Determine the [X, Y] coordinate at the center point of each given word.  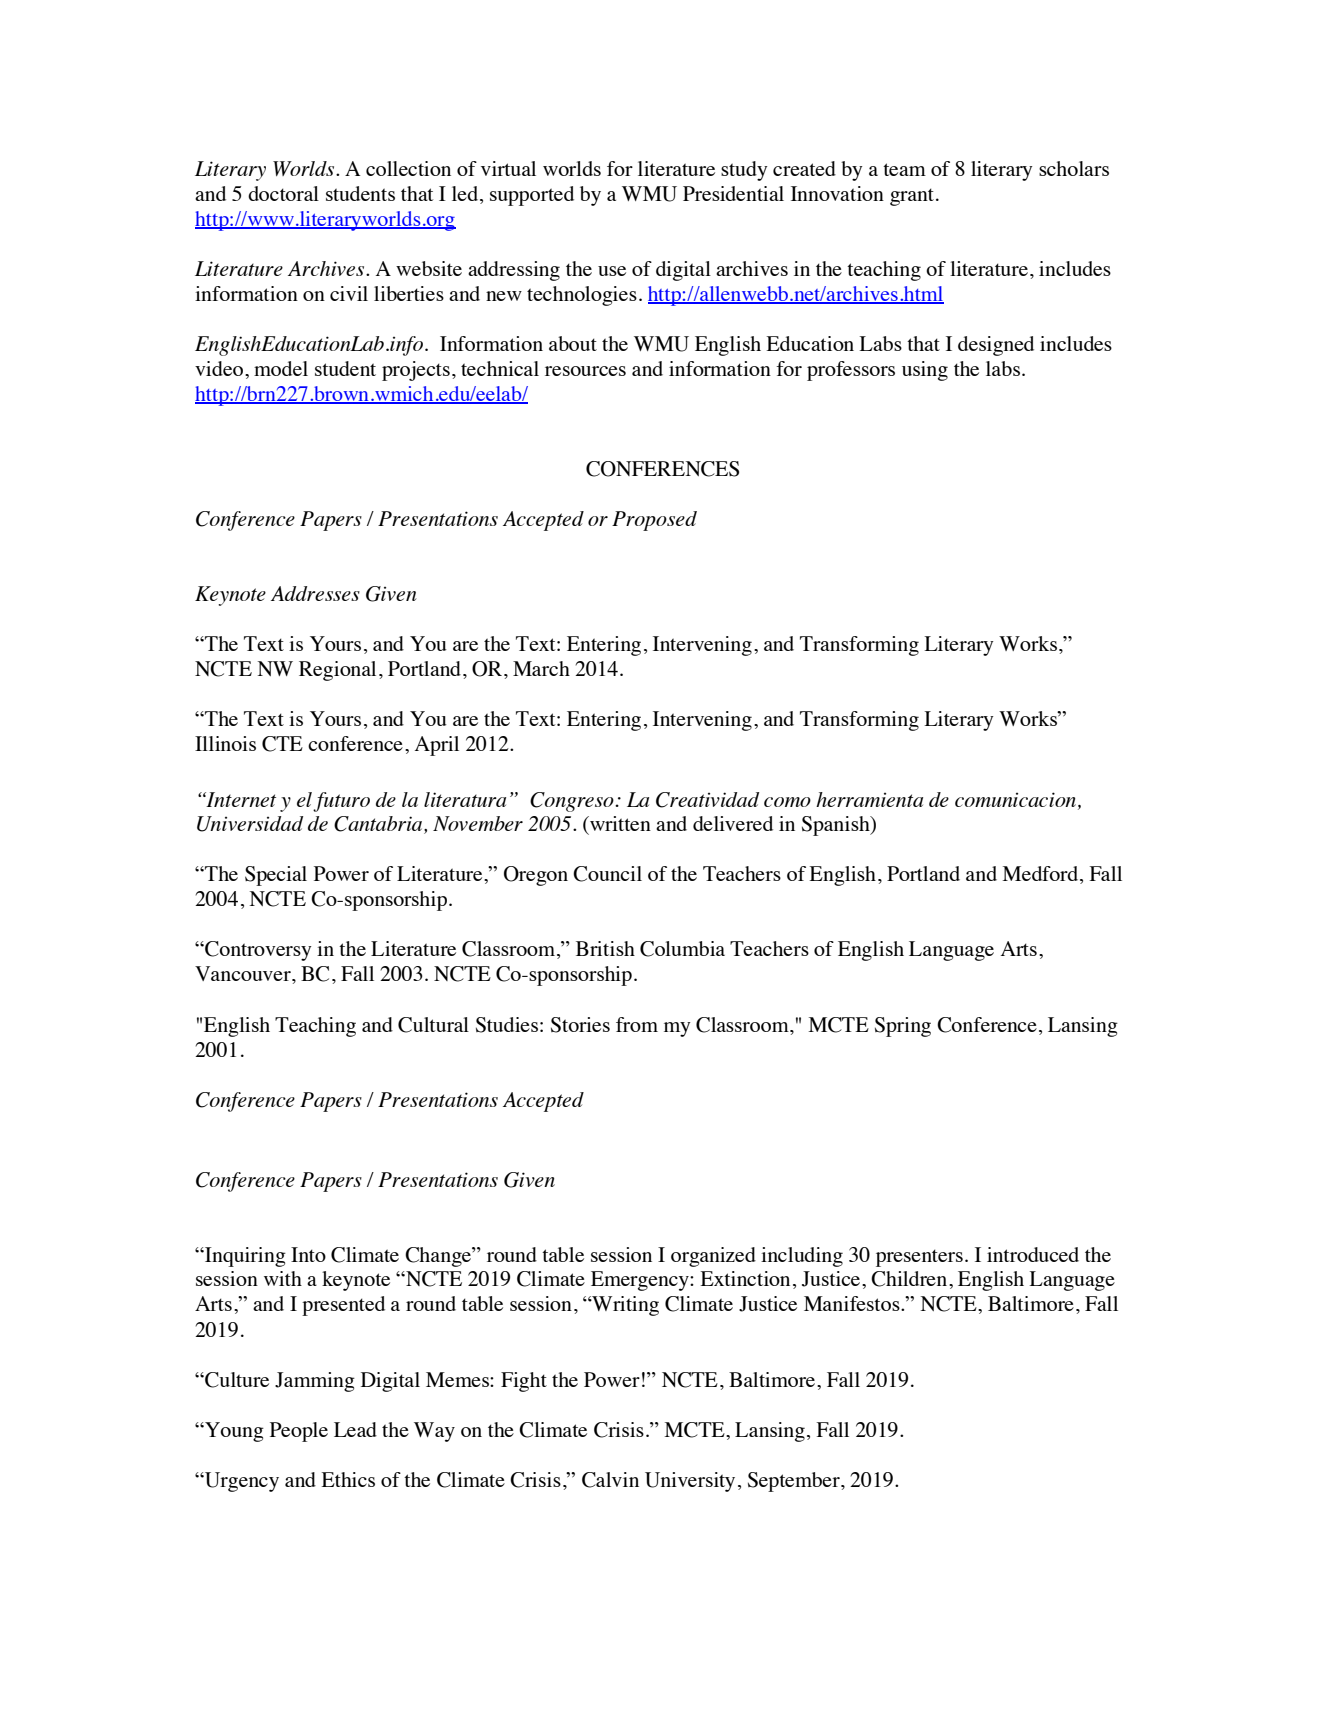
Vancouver [244, 973]
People [299, 1432]
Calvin [610, 1480]
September [795, 1482]
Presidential [733, 193]
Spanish [837, 826]
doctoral [283, 193]
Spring [903, 1027]
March [541, 668]
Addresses [315, 593]
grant [912, 197]
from [637, 1024]
